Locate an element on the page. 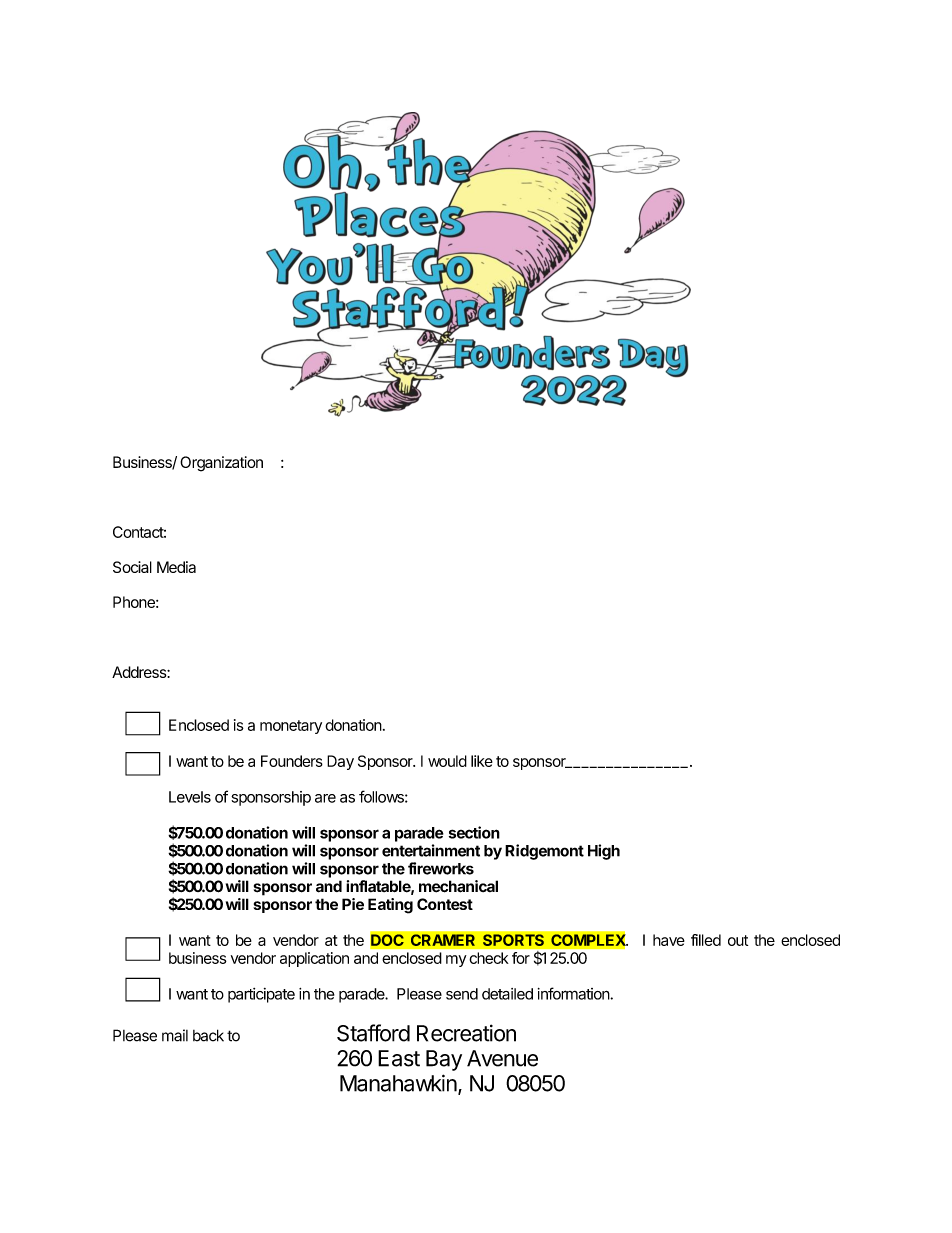 This image has width=952, height=1233. Social is located at coordinates (132, 567).
